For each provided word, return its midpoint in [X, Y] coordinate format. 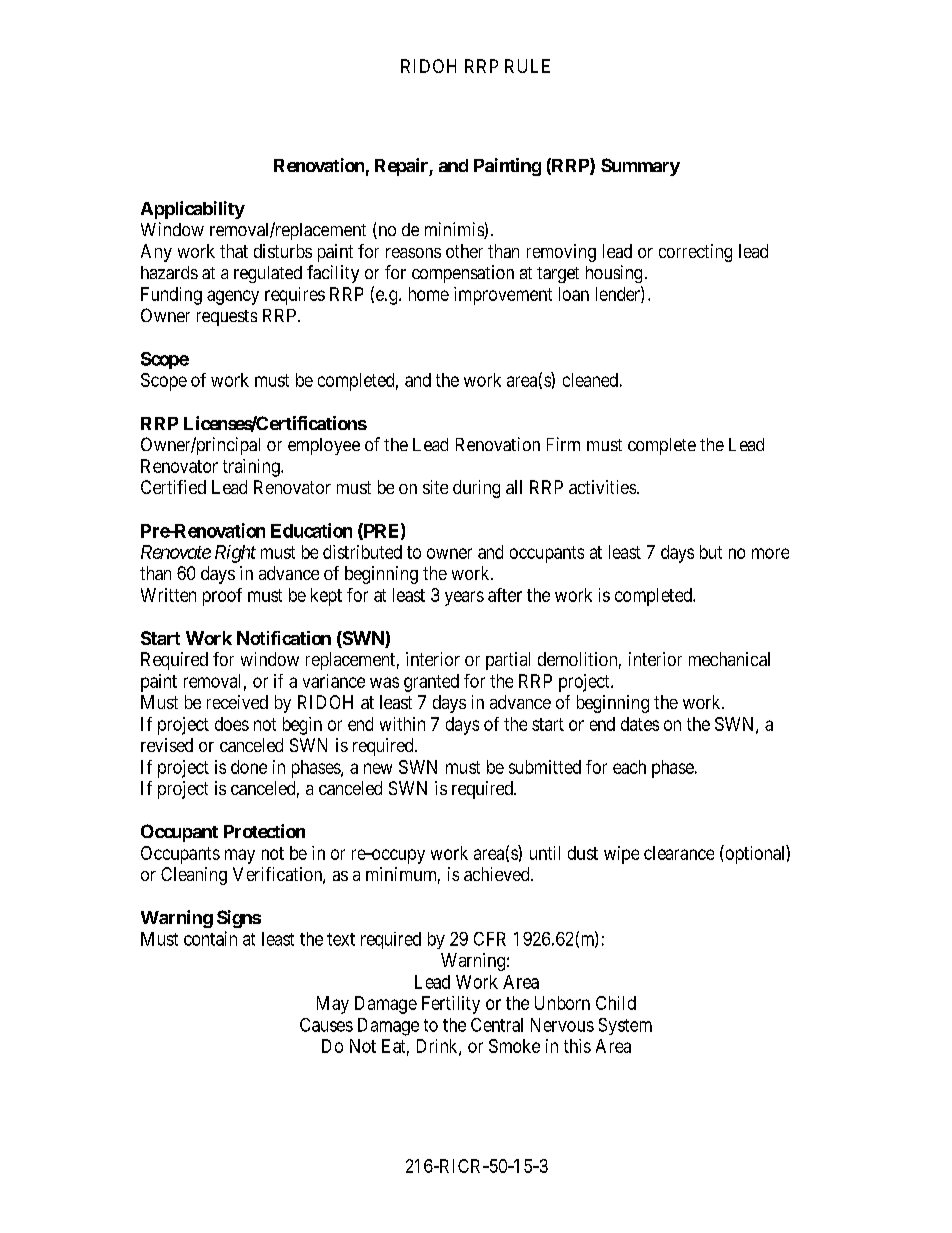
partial [508, 661]
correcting [695, 253]
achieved [498, 874]
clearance [679, 853]
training [252, 468]
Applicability [193, 210]
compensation [463, 274]
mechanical [729, 659]
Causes [326, 1025]
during [476, 489]
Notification [284, 638]
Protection [264, 831]
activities [603, 487]
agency [233, 297]
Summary [640, 167]
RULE [527, 66]
